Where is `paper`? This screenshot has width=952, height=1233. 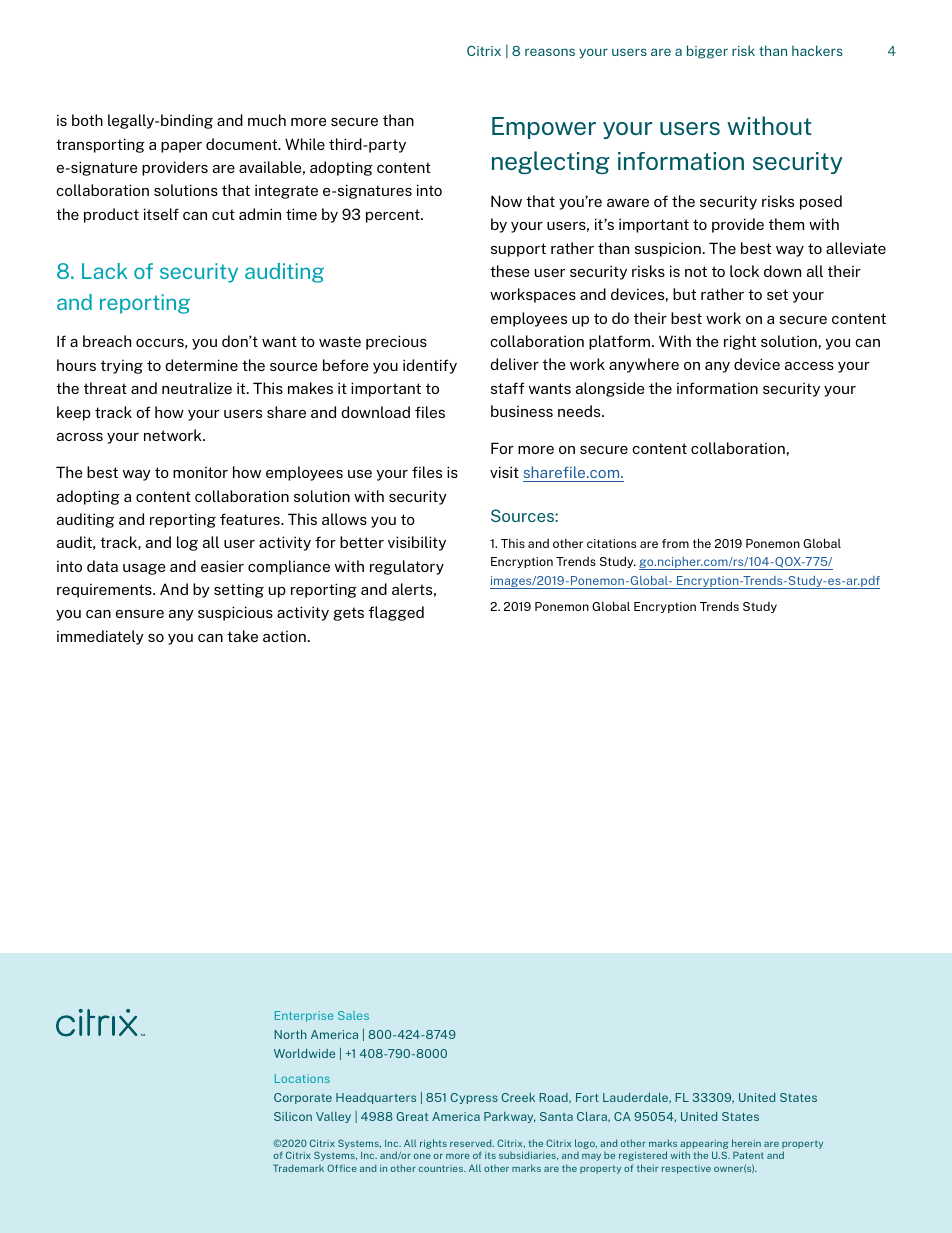
paper is located at coordinates (181, 147).
